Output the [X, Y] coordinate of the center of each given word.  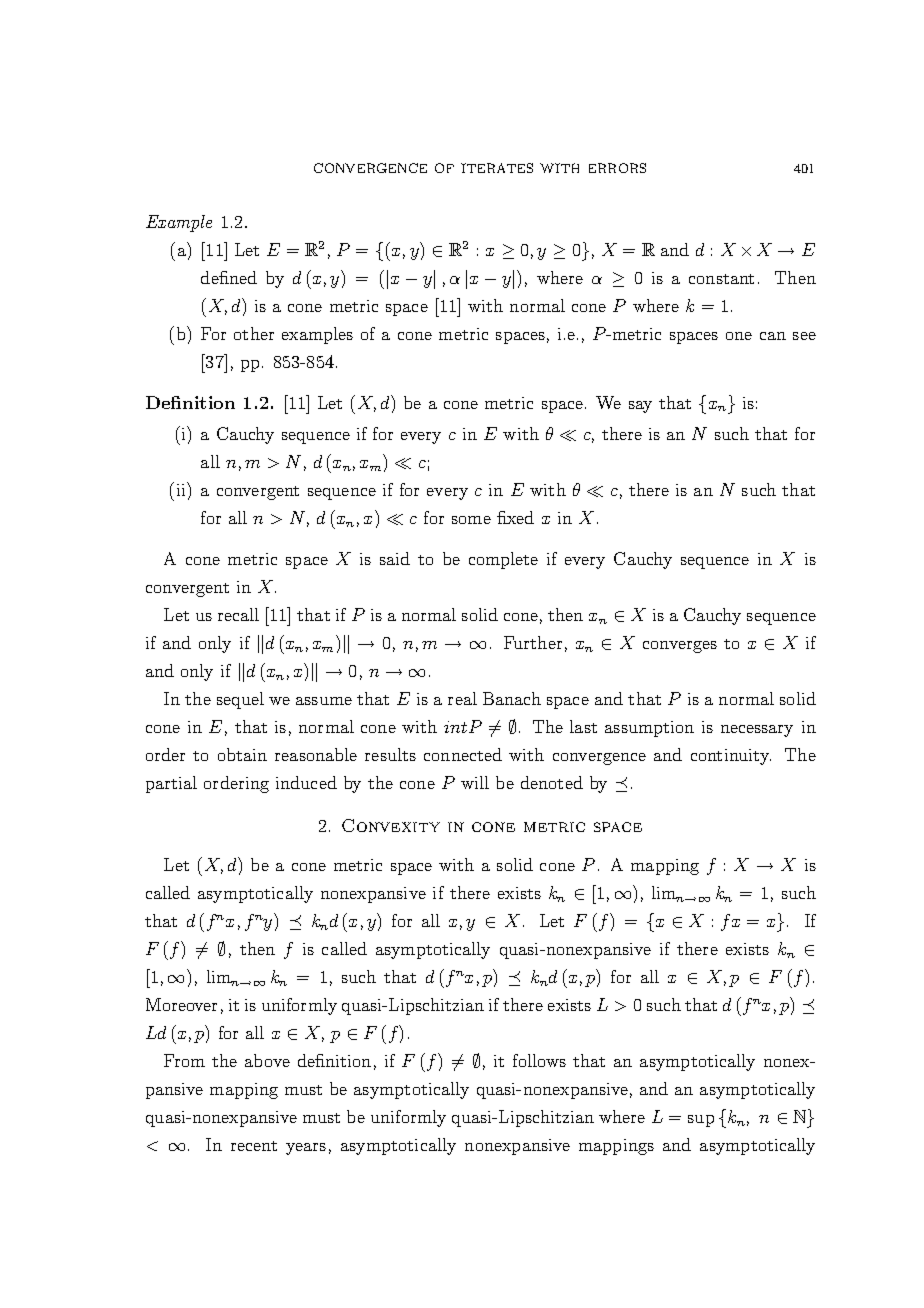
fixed [515, 517]
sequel [240, 700]
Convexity [391, 825]
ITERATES [497, 168]
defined [229, 277]
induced [306, 782]
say [640, 407]
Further [533, 642]
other [254, 333]
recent [254, 1146]
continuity [731, 757]
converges [680, 647]
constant [721, 279]
